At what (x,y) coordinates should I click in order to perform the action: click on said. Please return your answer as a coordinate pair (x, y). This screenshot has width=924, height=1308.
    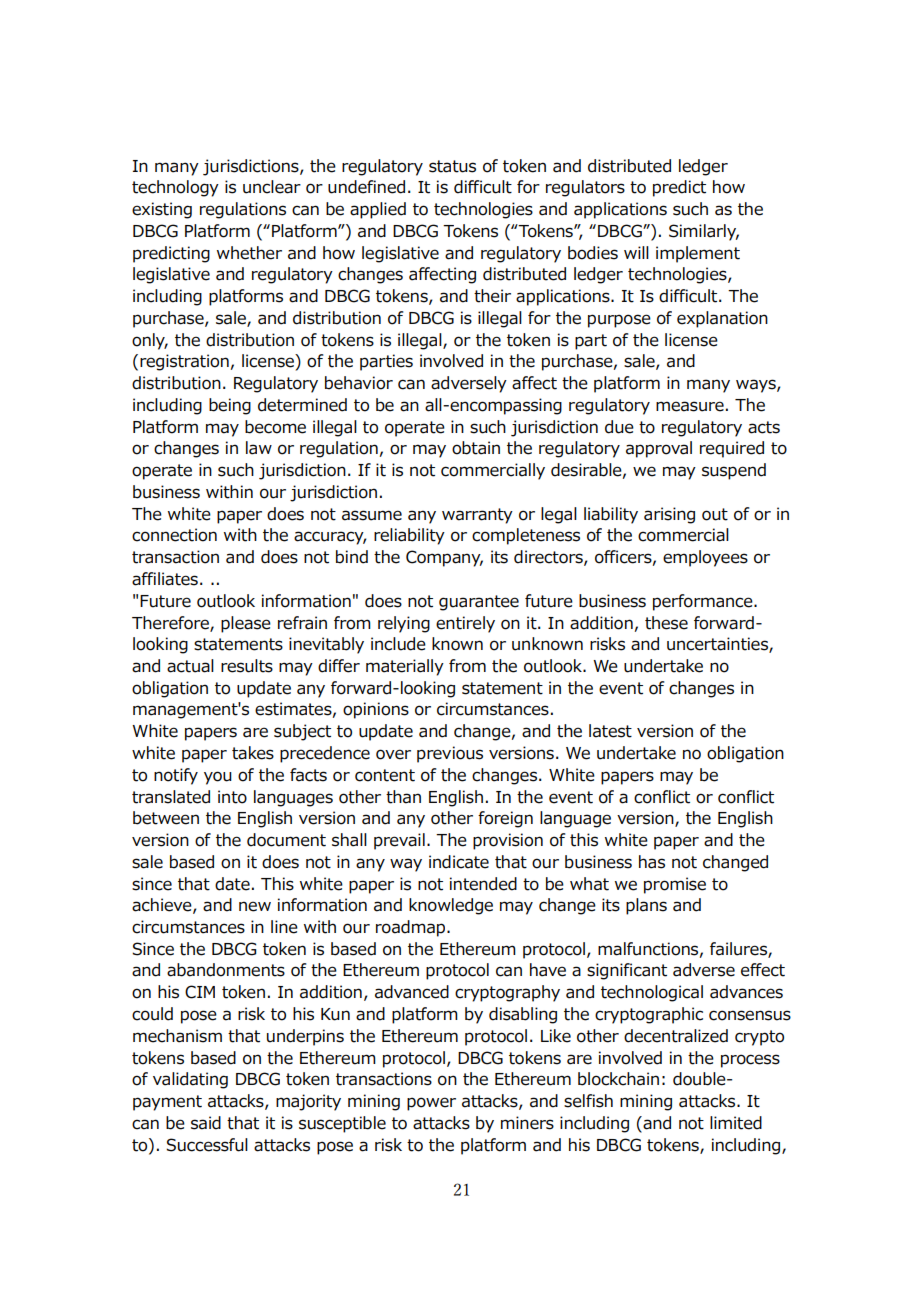
    Looking at the image, I should click on (206, 1123).
